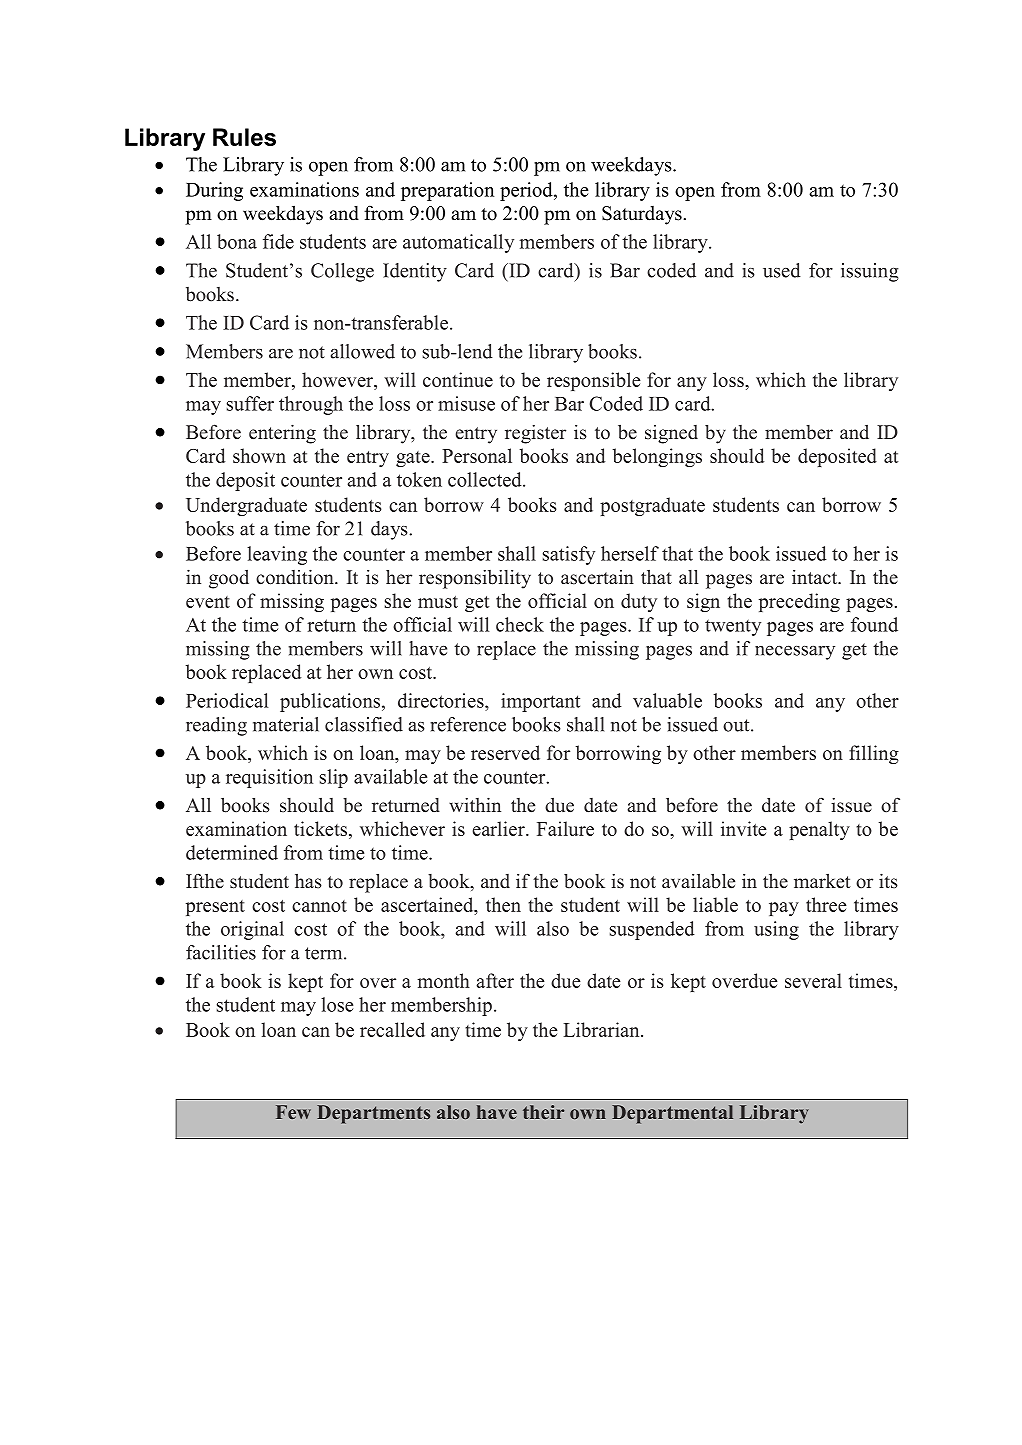 This screenshot has width=1022, height=1445. I want to click on Few, so click(293, 1112).
